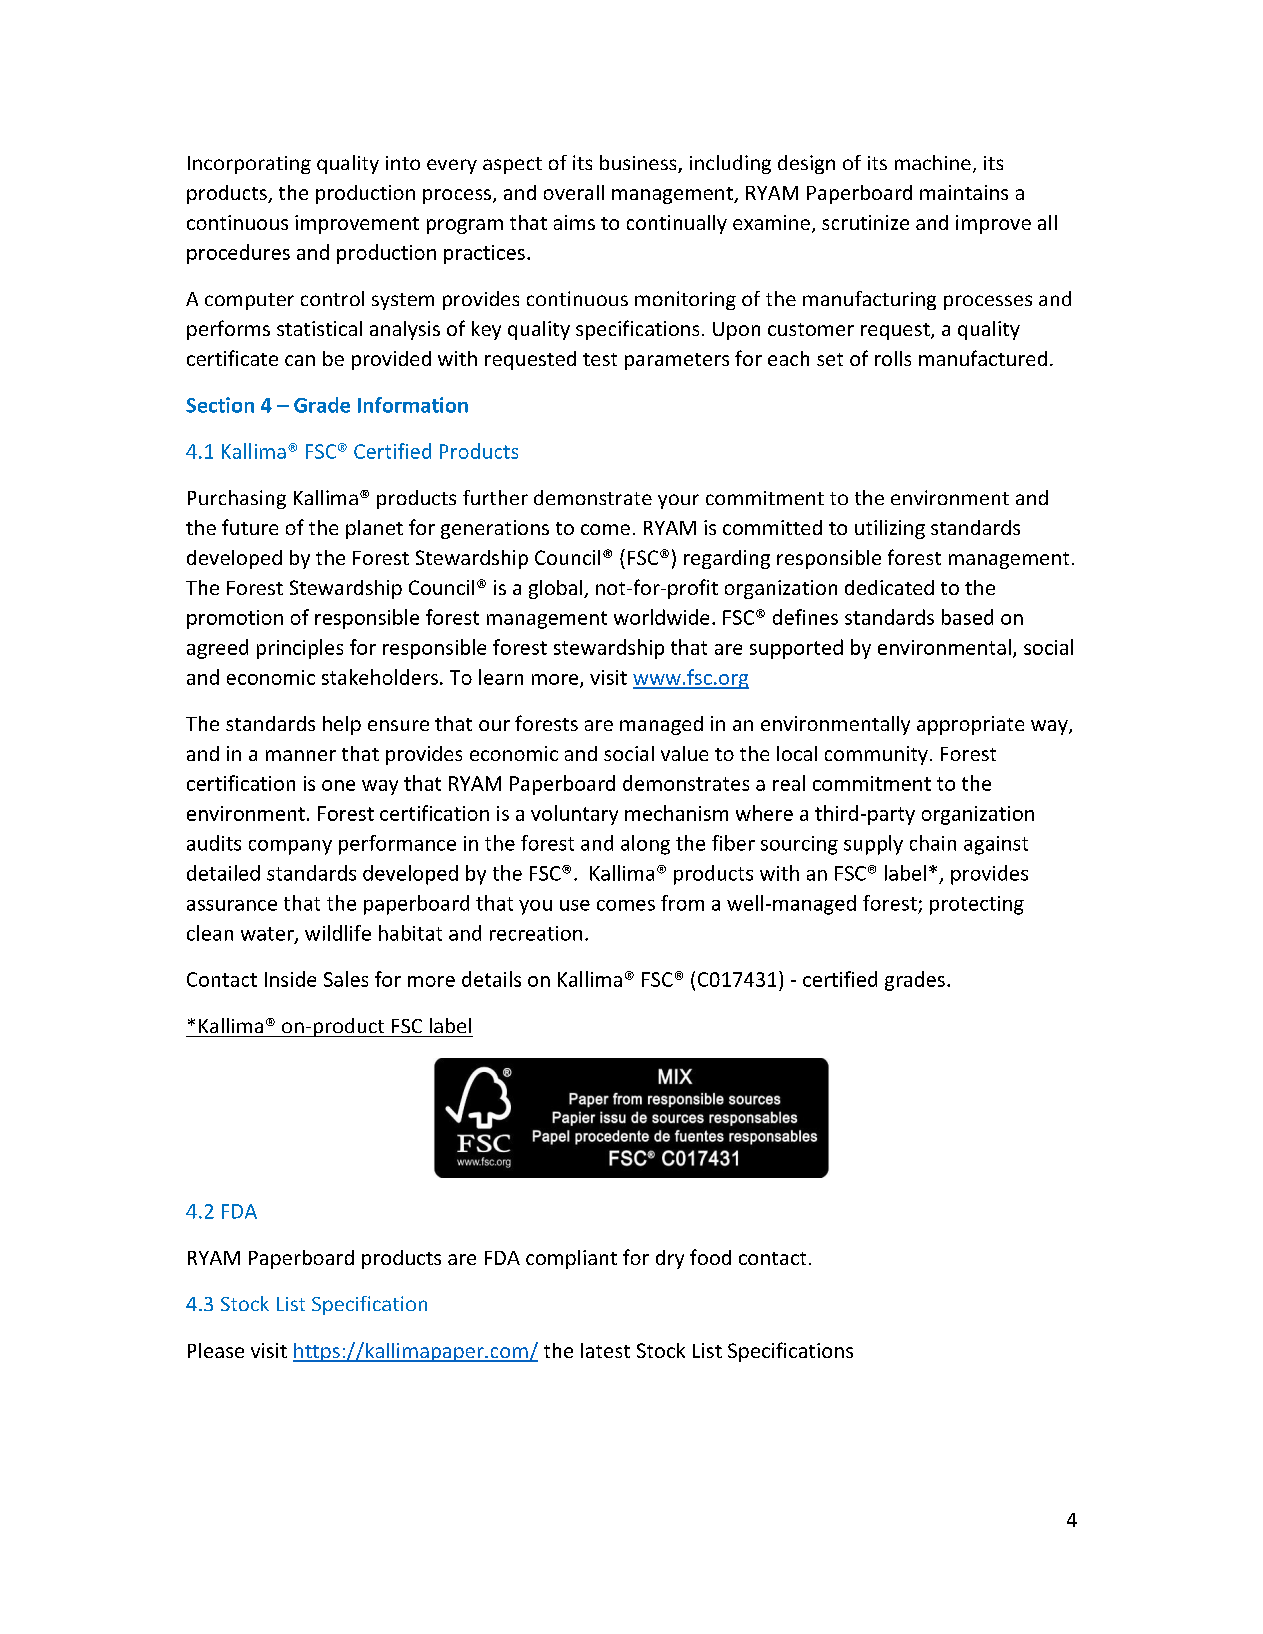 The width and height of the image is (1263, 1634). What do you see at coordinates (557, 589) in the image?
I see `global` at bounding box center [557, 589].
